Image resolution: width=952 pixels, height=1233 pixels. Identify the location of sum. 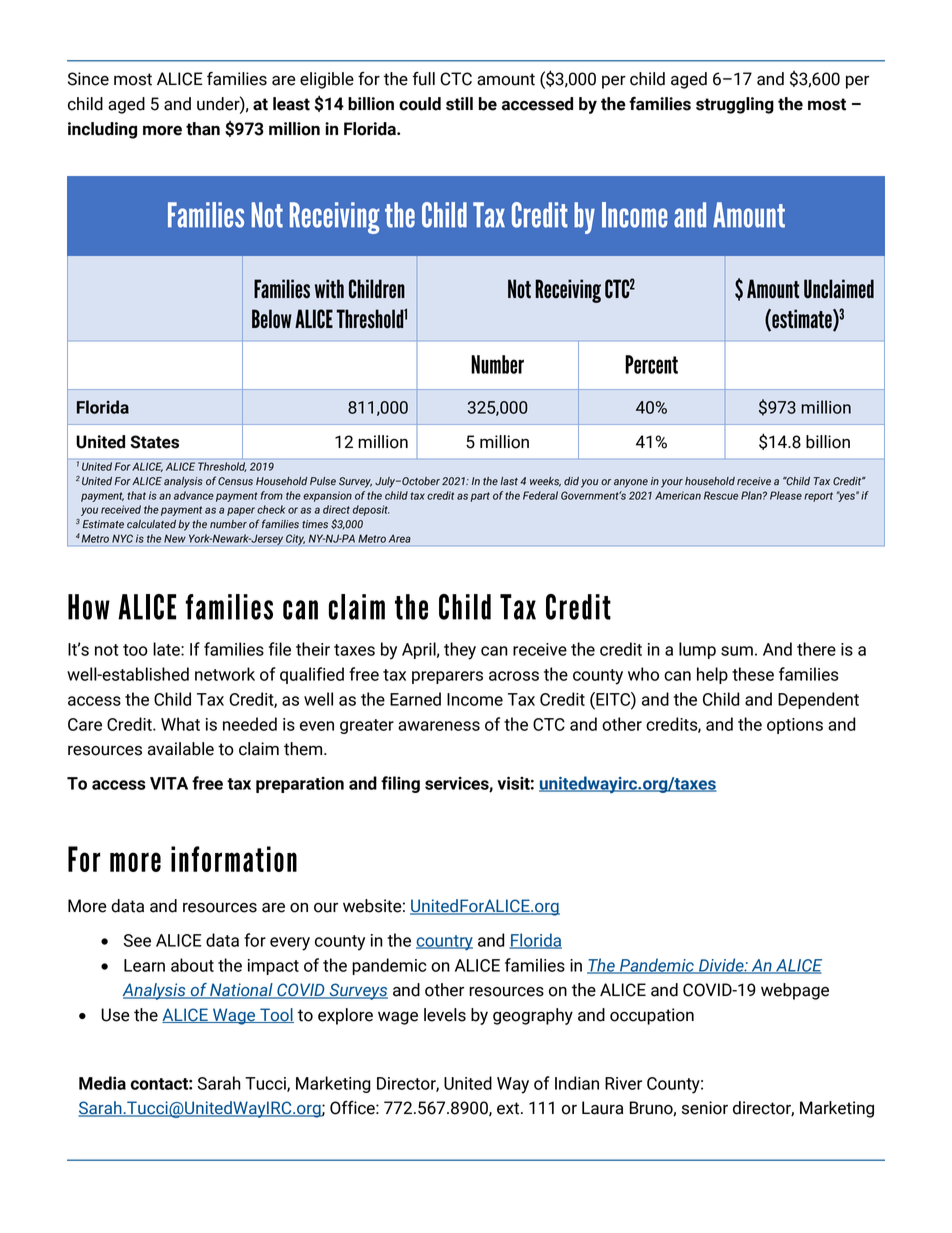
(737, 651).
